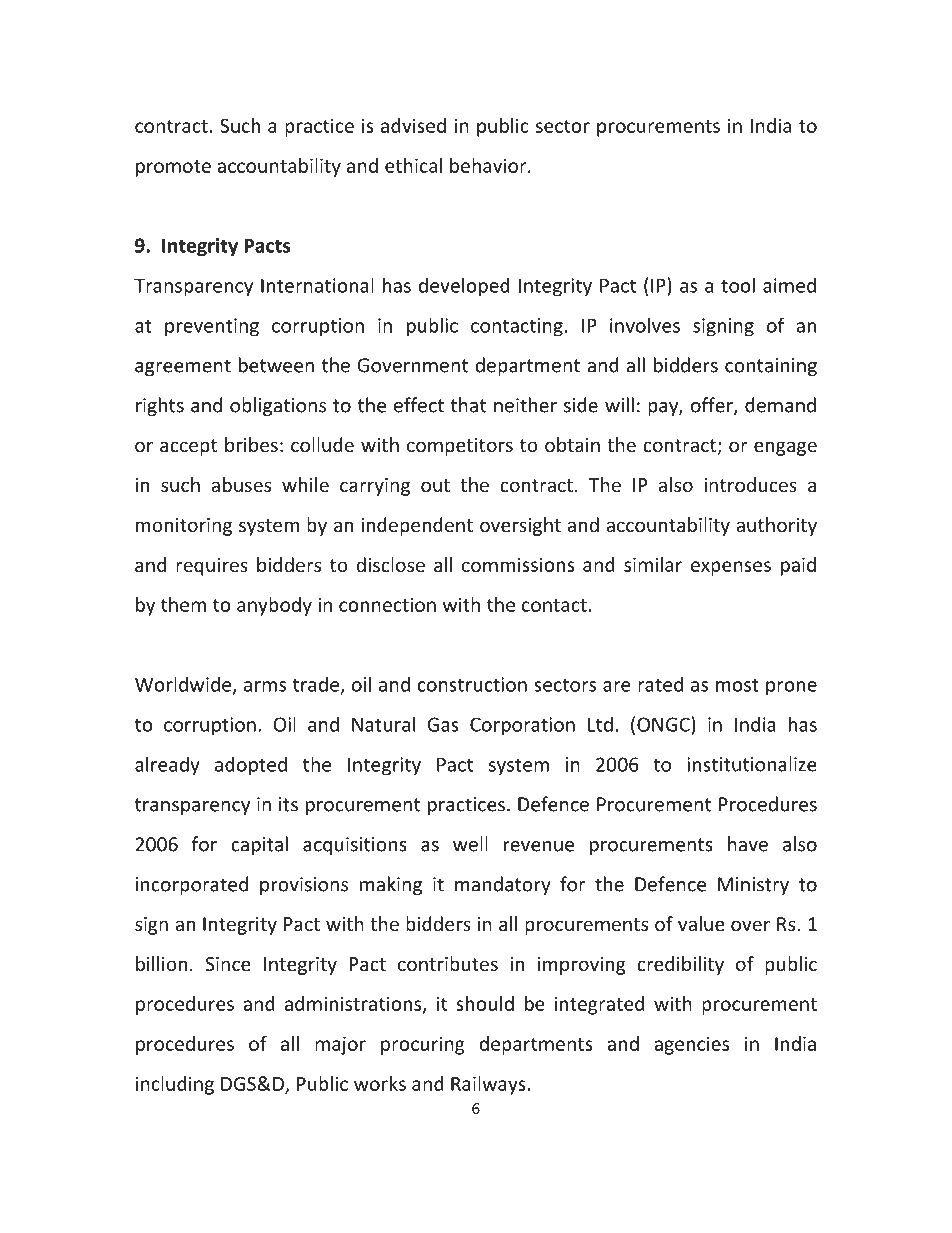  Describe the element at coordinates (468, 405) in the screenshot. I see `that` at that location.
